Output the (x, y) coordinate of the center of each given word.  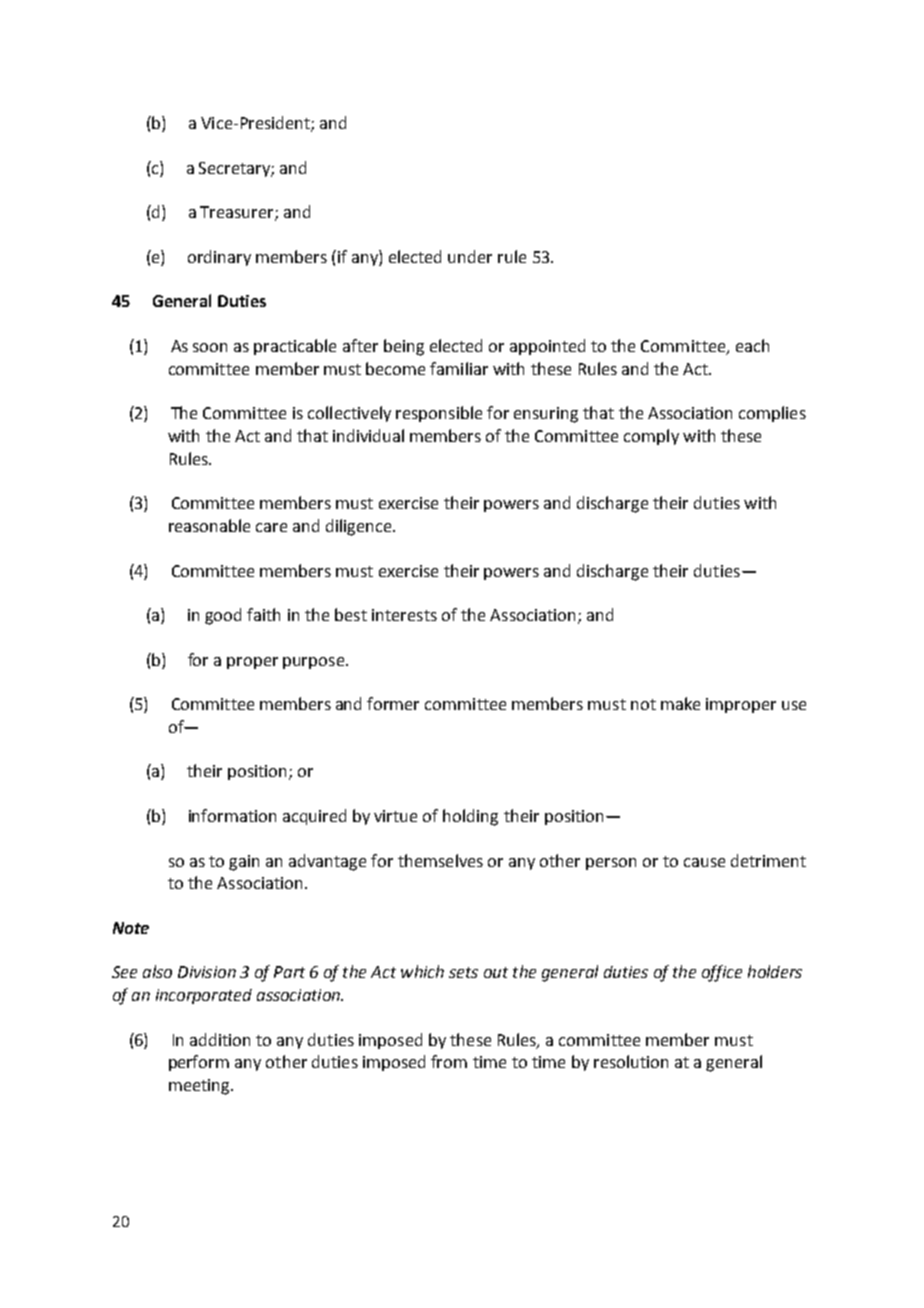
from (449, 1061)
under (470, 256)
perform (199, 1063)
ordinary (219, 258)
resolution (631, 1061)
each (752, 345)
